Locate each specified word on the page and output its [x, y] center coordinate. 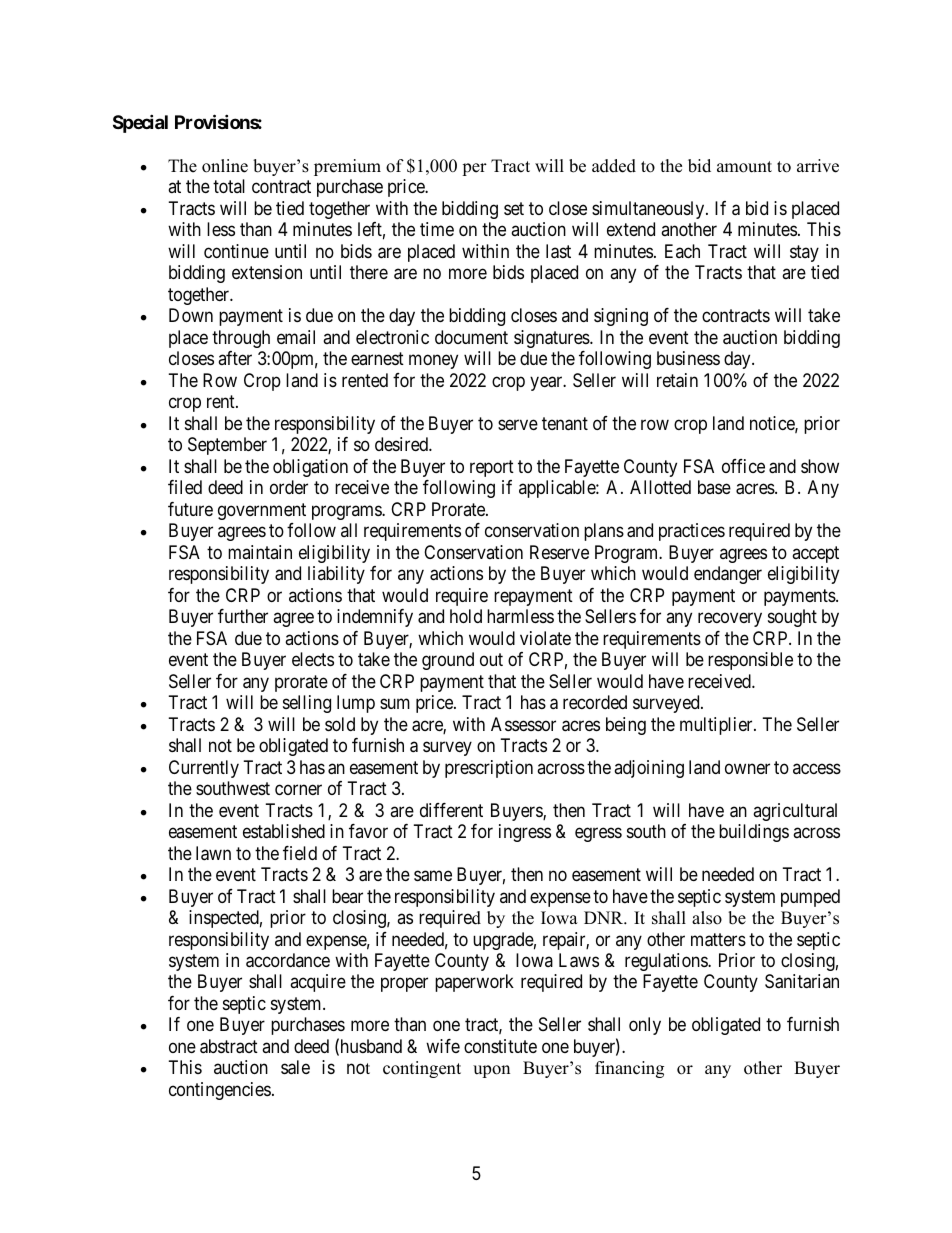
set [514, 208]
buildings [754, 833]
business [688, 358]
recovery [730, 620]
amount [744, 167]
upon [491, 1071]
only [645, 1026]
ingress [525, 833]
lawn [213, 853]
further [243, 616]
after [235, 358]
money [433, 362]
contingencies [220, 1091]
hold [466, 616]
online [225, 166]
